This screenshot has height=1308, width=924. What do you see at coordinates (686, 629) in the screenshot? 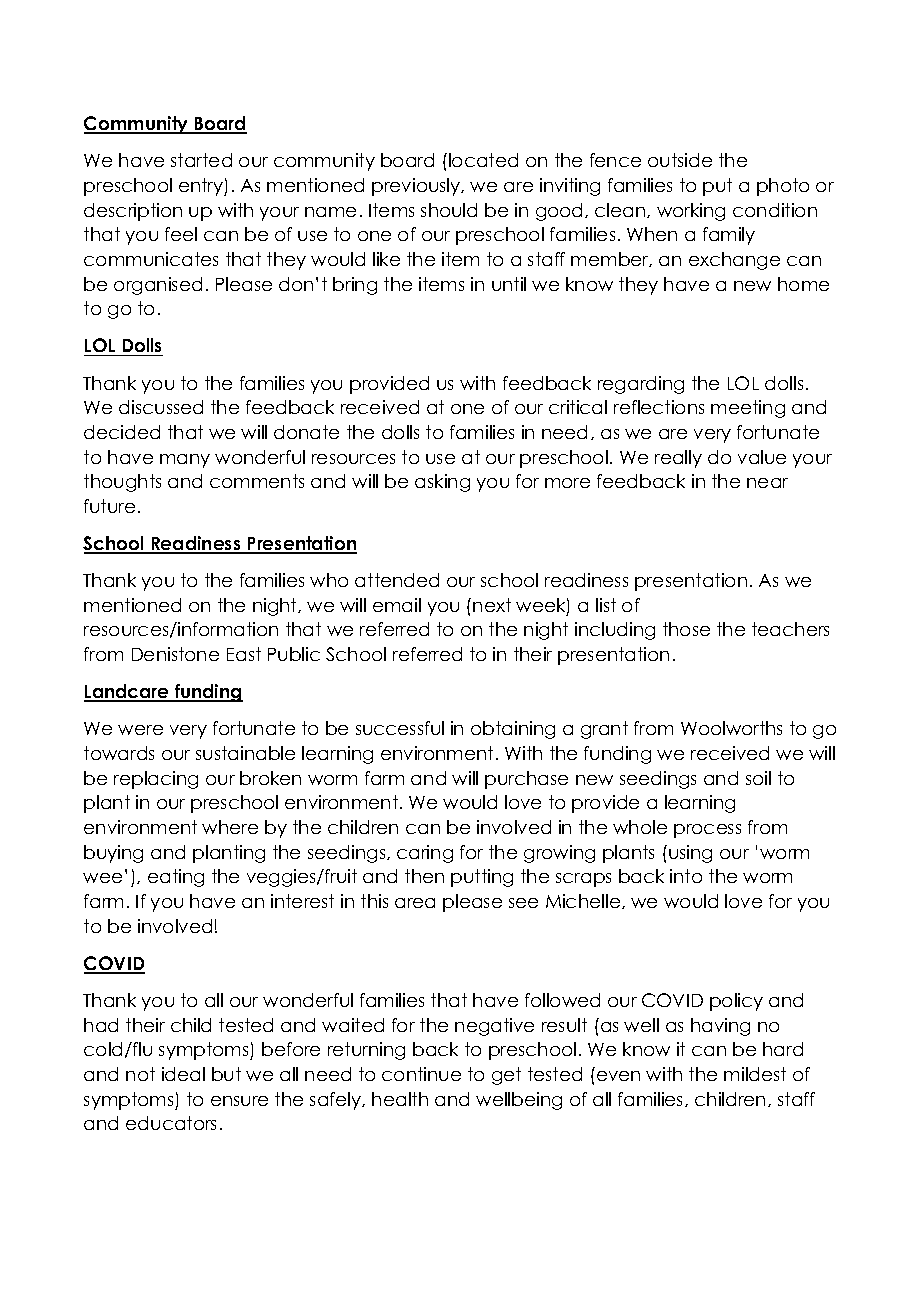
I see `those` at bounding box center [686, 629].
